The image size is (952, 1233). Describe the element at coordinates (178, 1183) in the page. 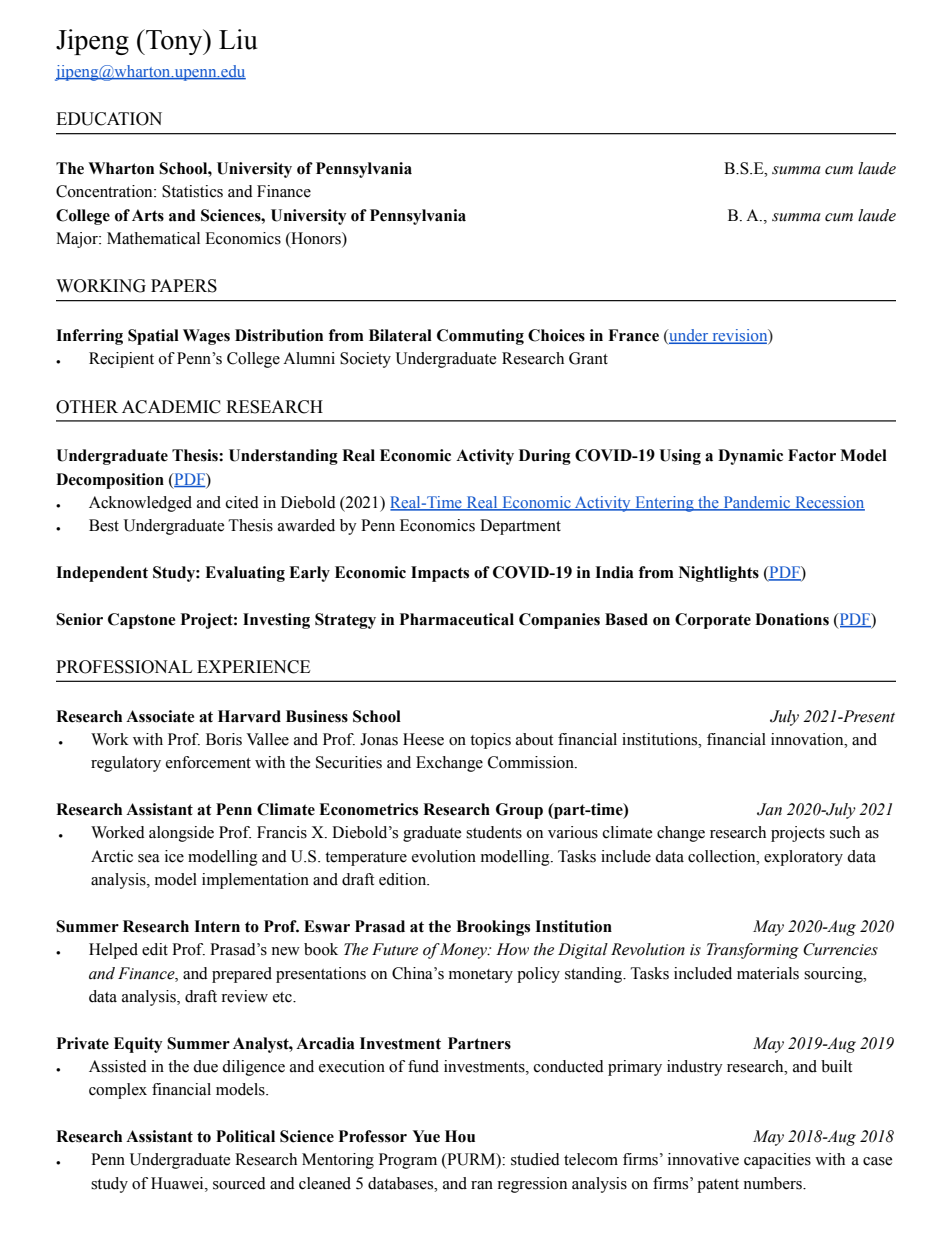

I see `Huawei` at that location.
